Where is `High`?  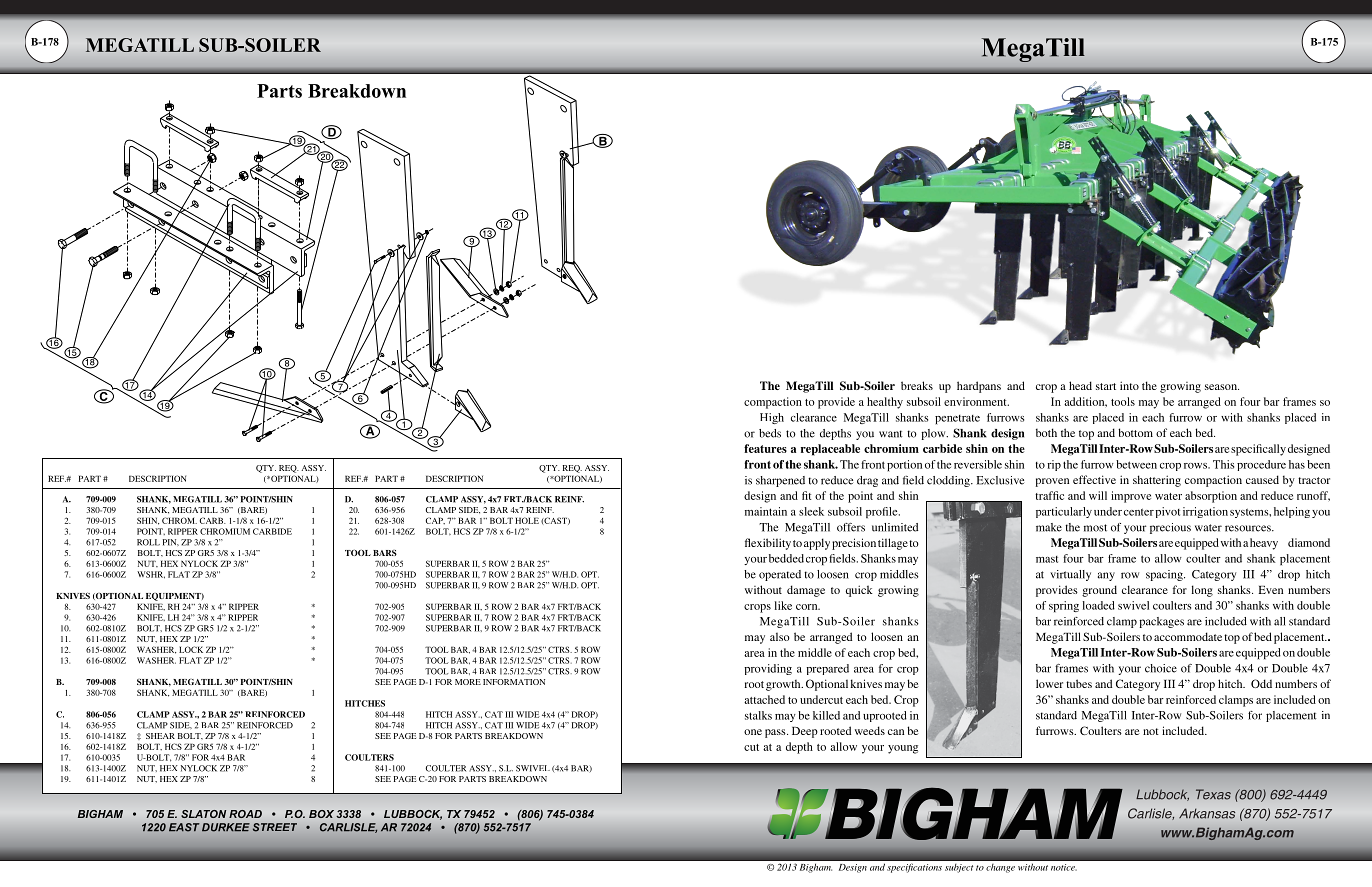
High is located at coordinates (772, 418).
